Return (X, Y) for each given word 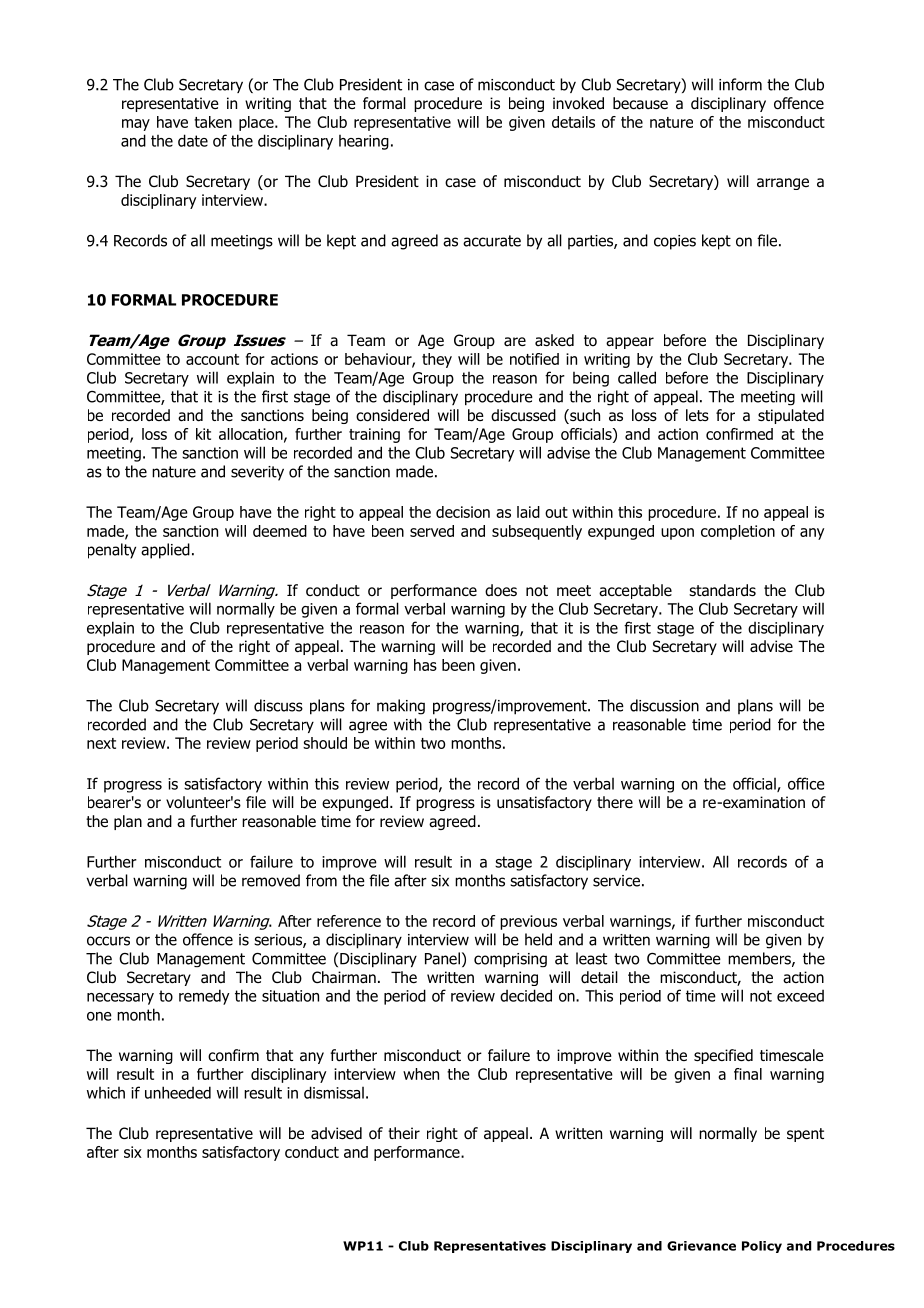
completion (738, 532)
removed (271, 880)
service (616, 881)
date (193, 140)
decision (463, 512)
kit (203, 434)
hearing (364, 142)
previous (528, 922)
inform (740, 84)
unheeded (178, 1092)
